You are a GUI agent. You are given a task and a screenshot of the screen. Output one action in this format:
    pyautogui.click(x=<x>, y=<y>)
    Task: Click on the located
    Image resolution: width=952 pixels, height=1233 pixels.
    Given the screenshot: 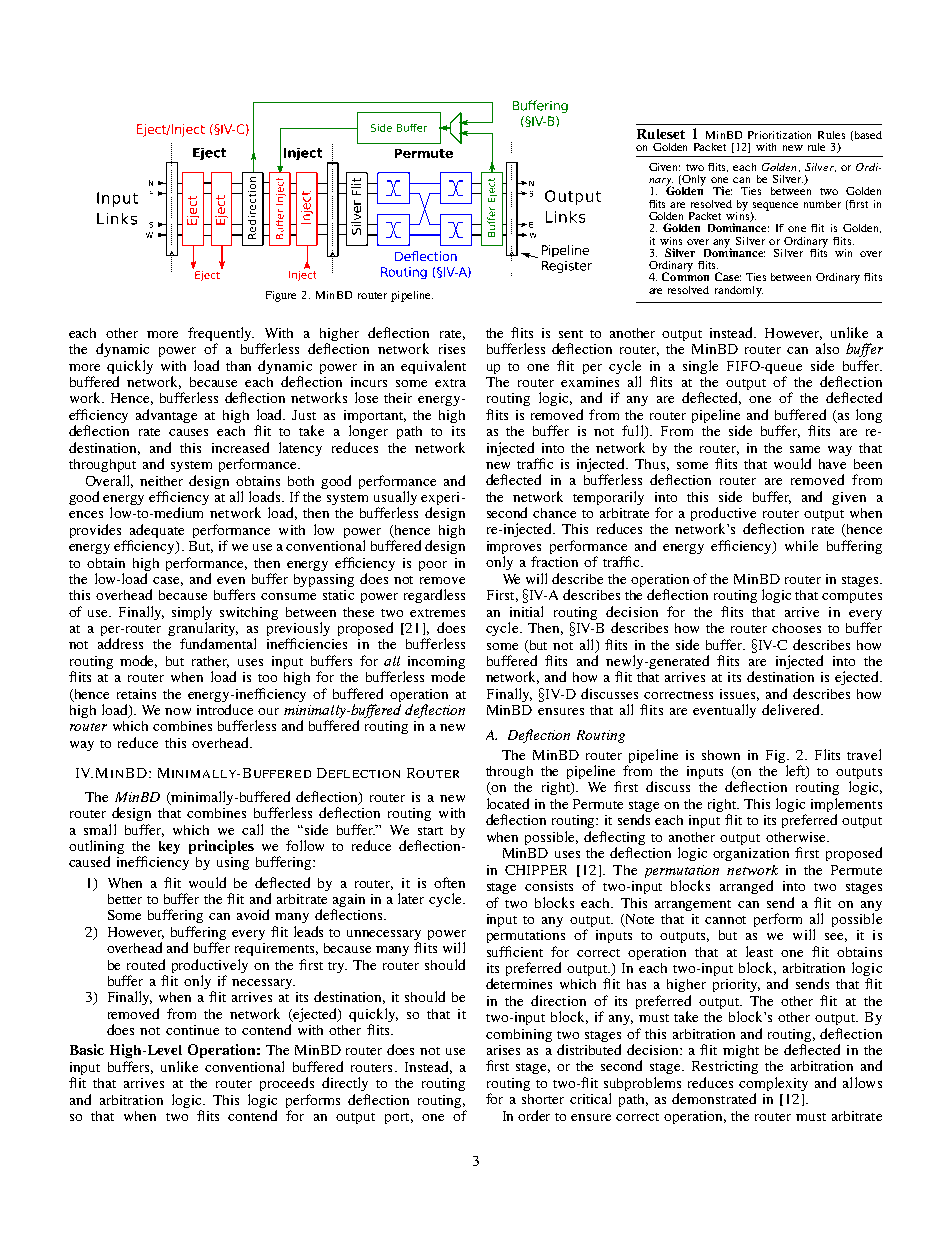 What is the action you would take?
    pyautogui.click(x=508, y=803)
